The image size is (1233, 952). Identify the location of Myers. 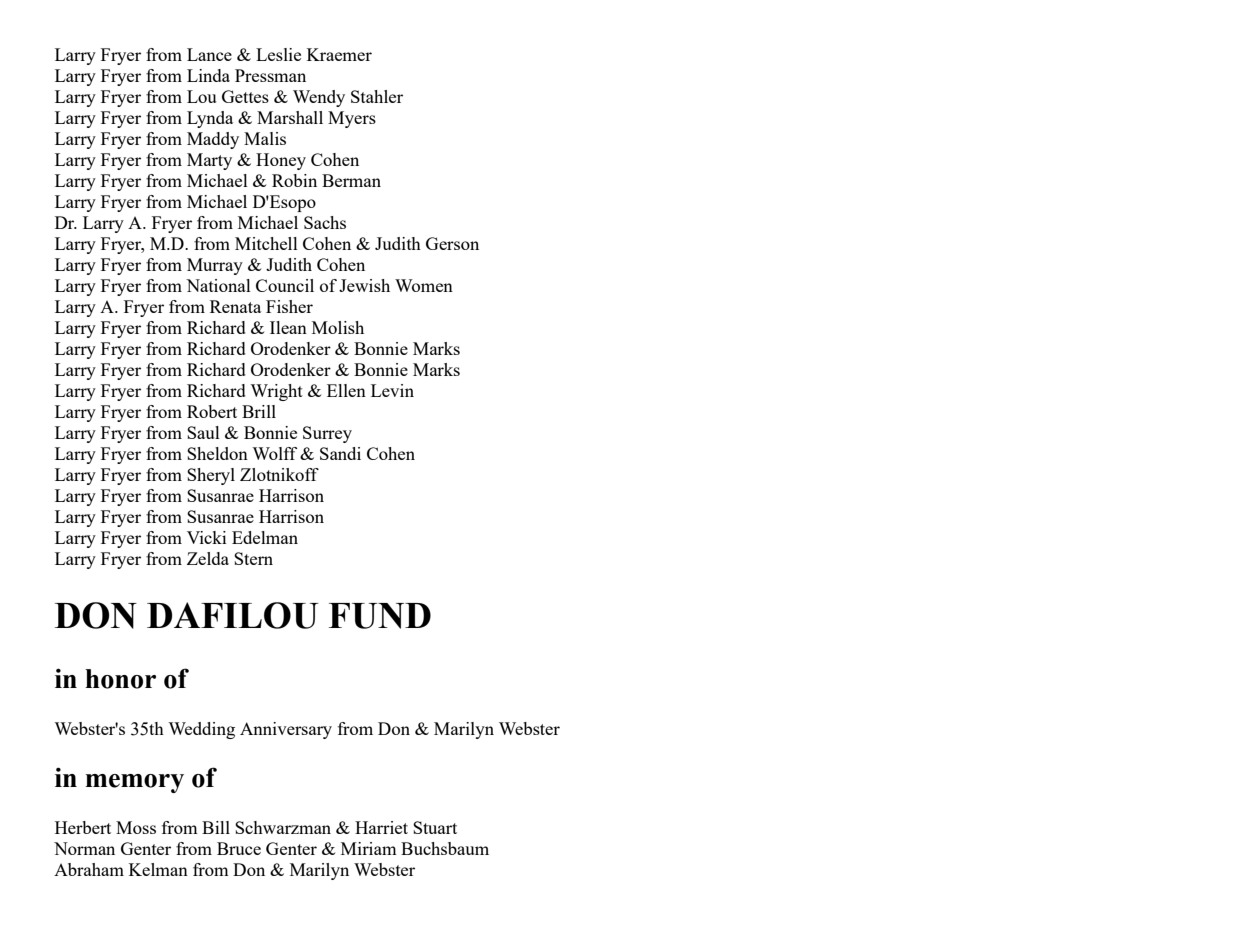
(352, 119).
